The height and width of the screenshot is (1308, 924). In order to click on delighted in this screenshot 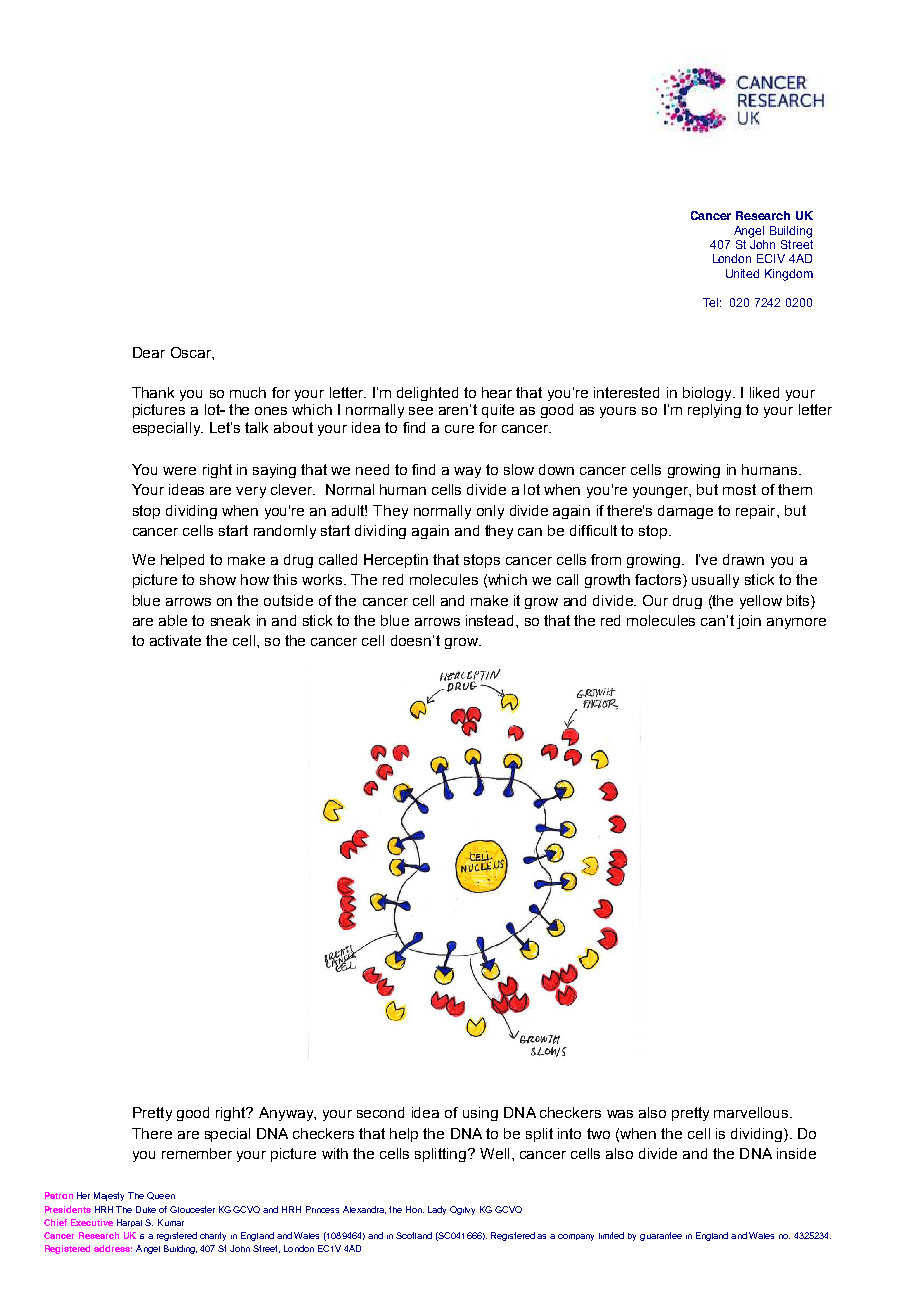, I will do `click(427, 394)`.
